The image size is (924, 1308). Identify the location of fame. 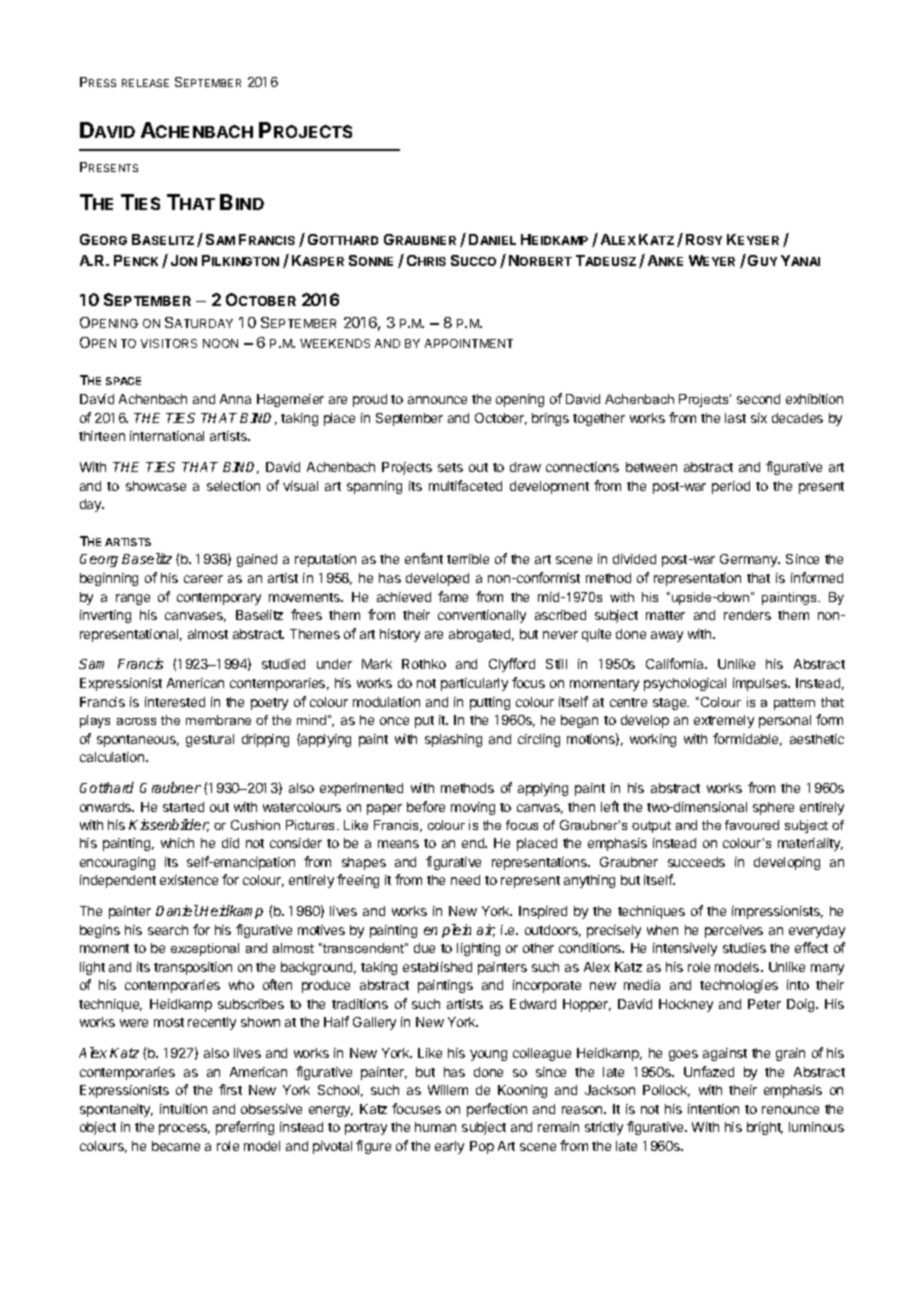
(453, 596).
